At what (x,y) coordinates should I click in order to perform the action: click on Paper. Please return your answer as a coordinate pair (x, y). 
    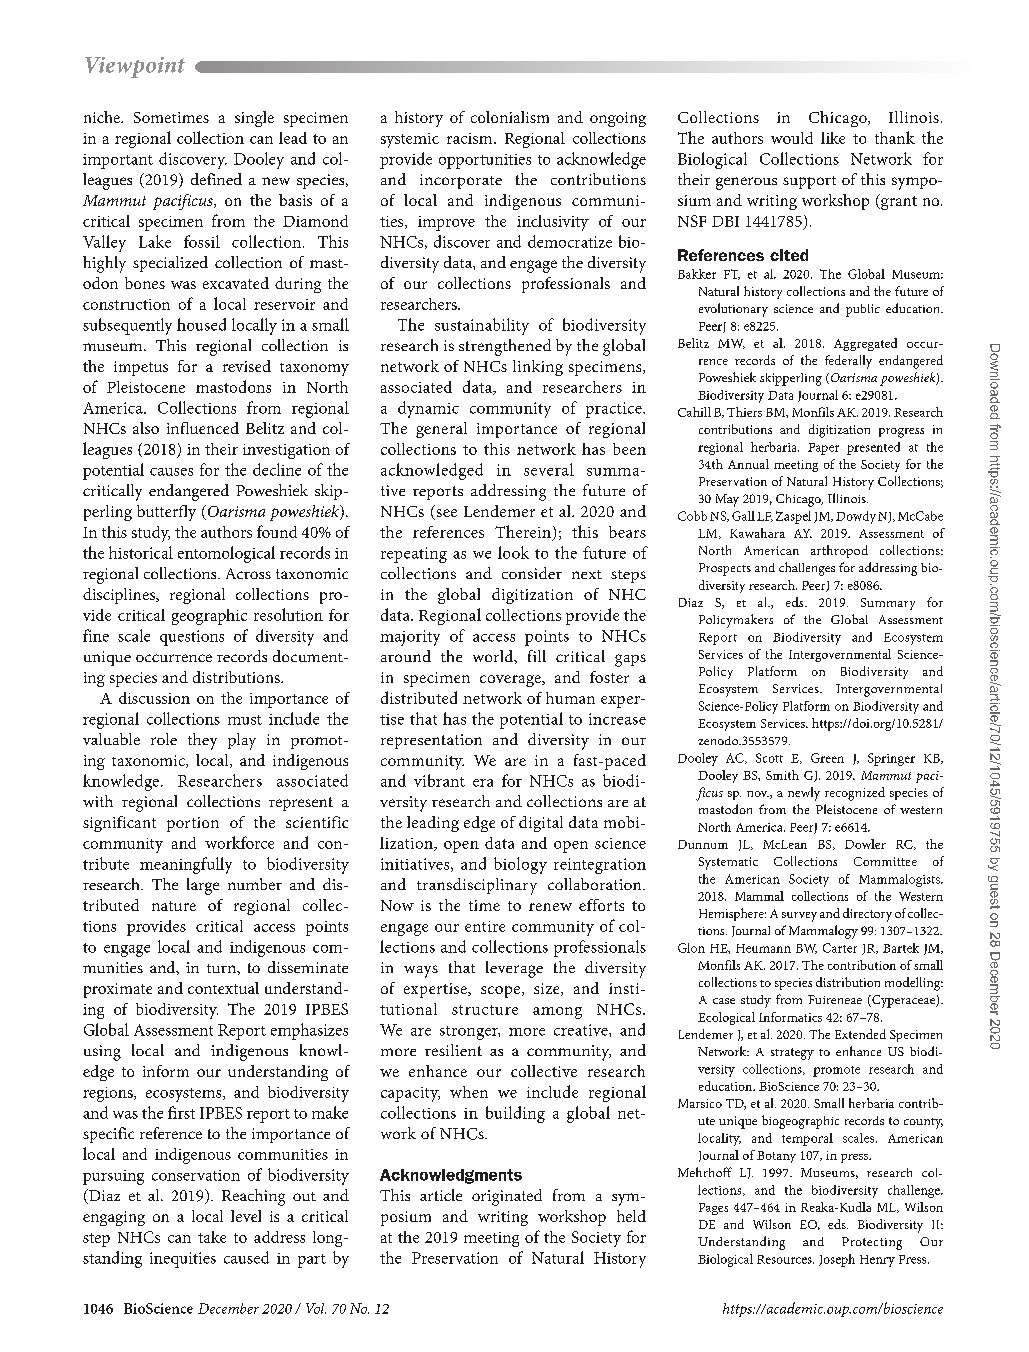
    Looking at the image, I should click on (823, 449).
